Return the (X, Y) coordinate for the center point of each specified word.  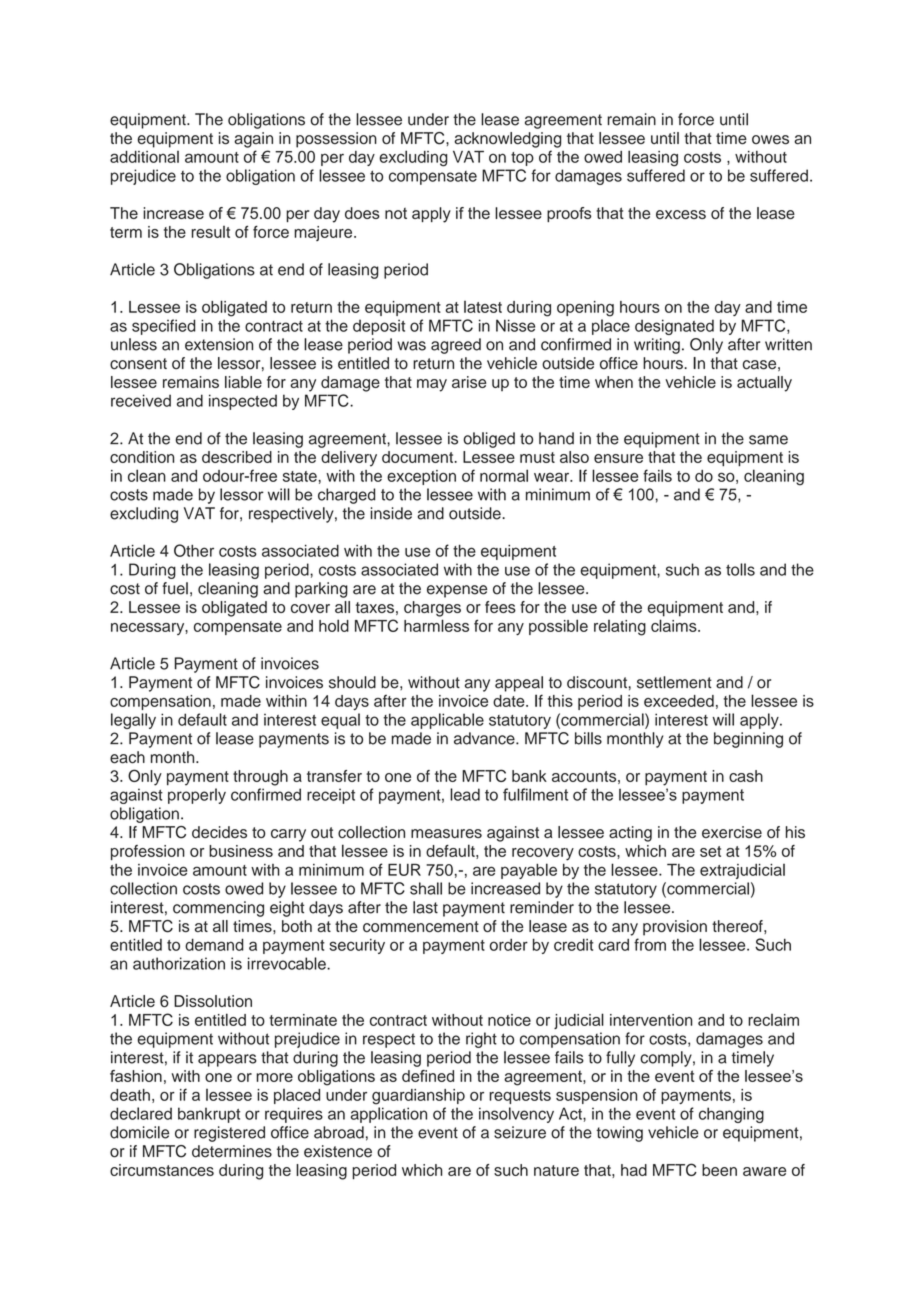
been (719, 1170)
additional (144, 157)
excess (681, 214)
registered (229, 1134)
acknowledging (507, 140)
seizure (520, 1132)
